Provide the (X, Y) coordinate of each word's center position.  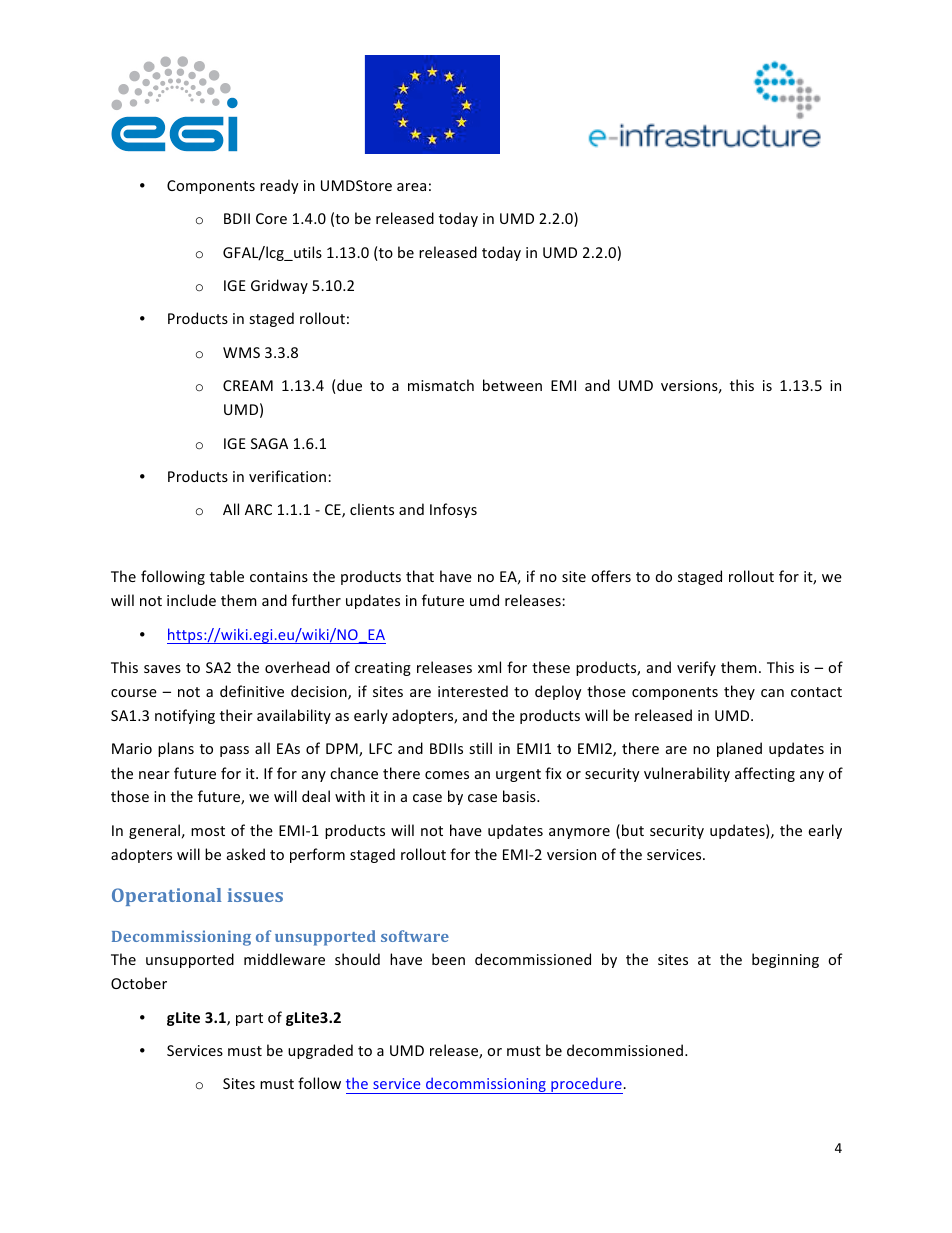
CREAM (248, 385)
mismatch (441, 385)
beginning (785, 960)
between (512, 385)
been (448, 959)
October (139, 983)
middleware (284, 959)
